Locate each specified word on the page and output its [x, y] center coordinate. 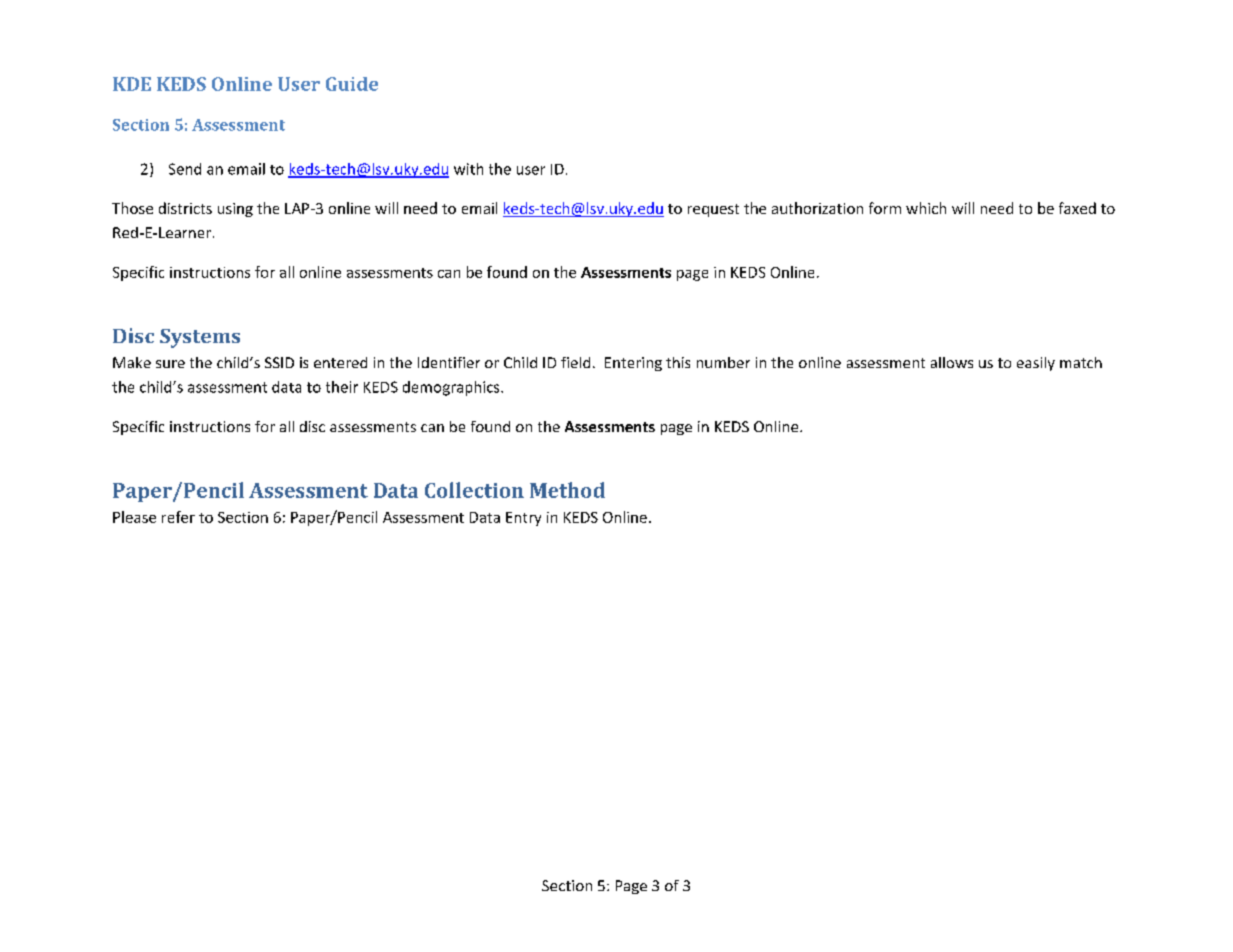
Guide [352, 84]
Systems [200, 338]
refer [178, 517]
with [468, 169]
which [926, 208]
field [575, 362]
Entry [523, 519]
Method [567, 490]
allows [952, 362]
